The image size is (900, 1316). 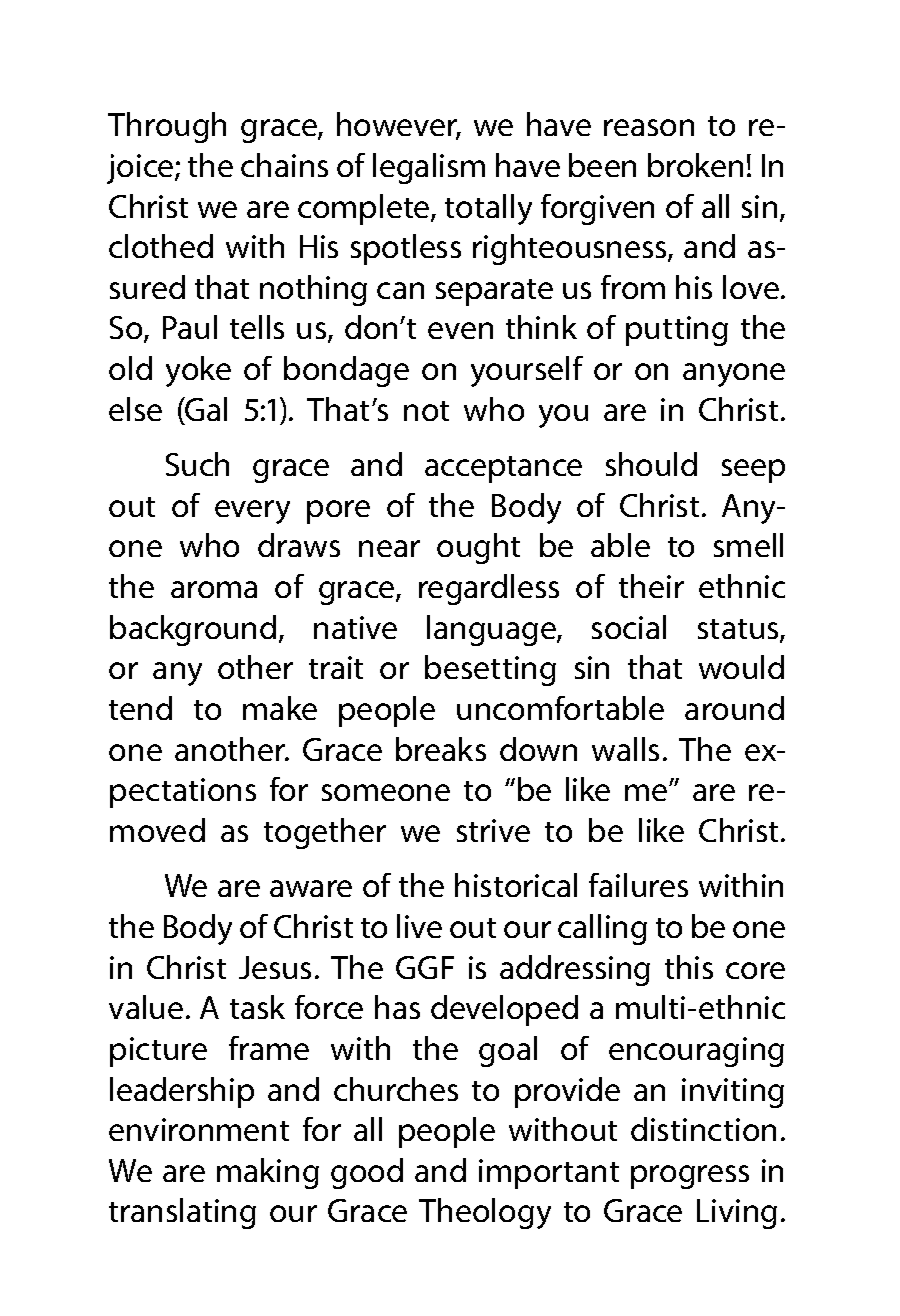 What do you see at coordinates (638, 885) in the page?
I see `failures` at bounding box center [638, 885].
